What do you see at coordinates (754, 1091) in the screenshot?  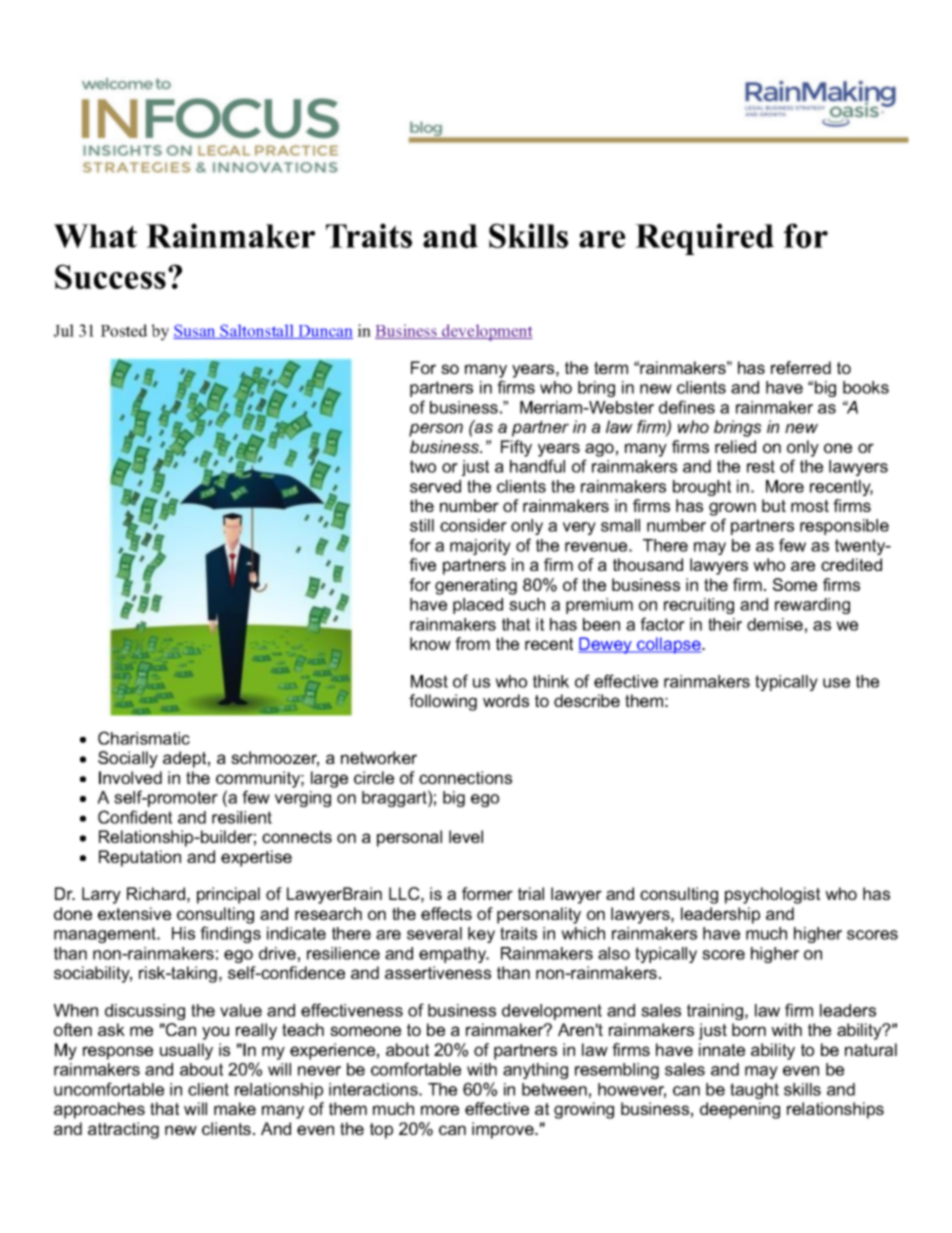 I see `taught` at bounding box center [754, 1091].
